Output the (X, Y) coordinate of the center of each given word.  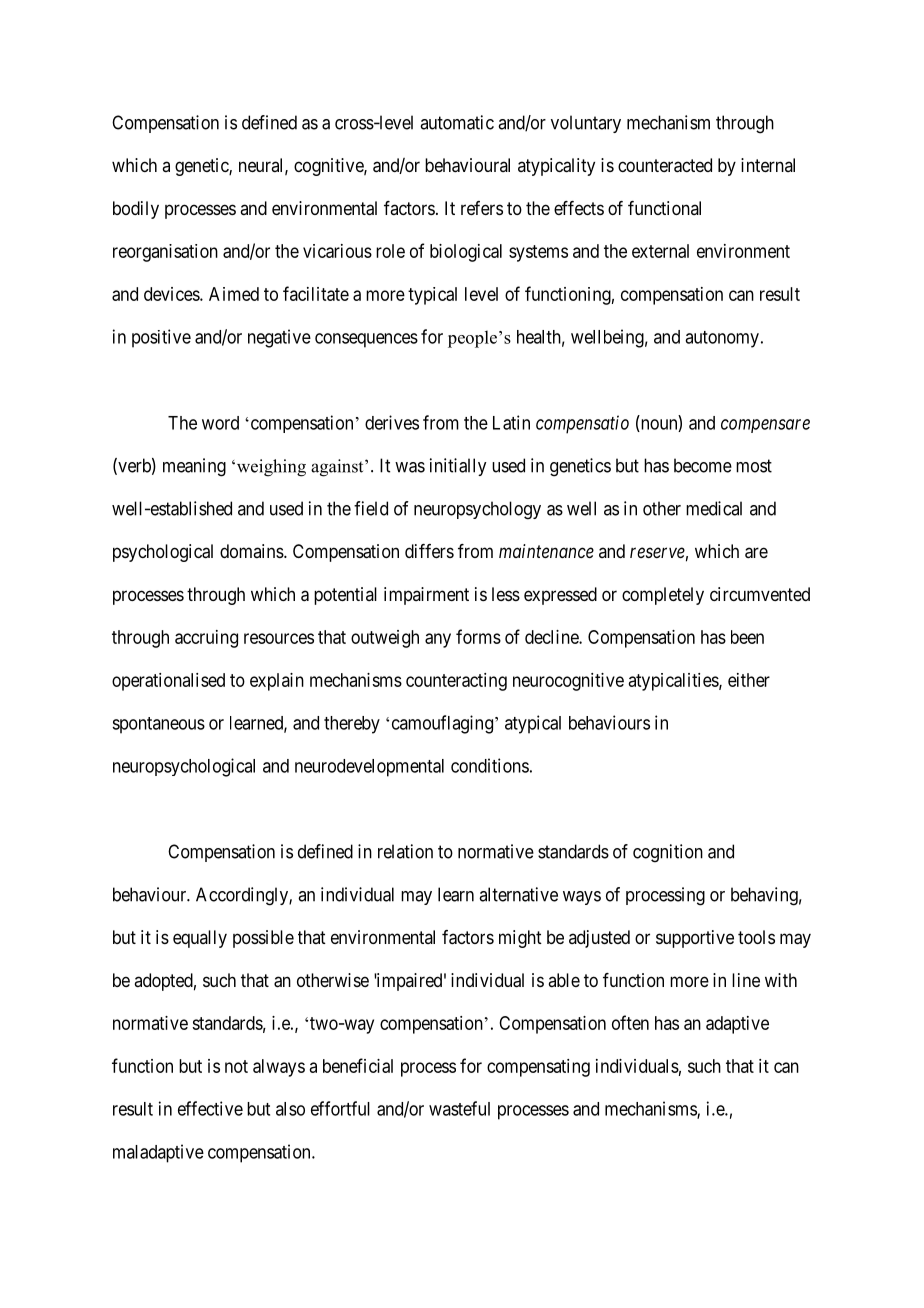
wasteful (459, 1108)
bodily (136, 210)
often (630, 1022)
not (236, 1066)
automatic (457, 122)
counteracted (665, 165)
